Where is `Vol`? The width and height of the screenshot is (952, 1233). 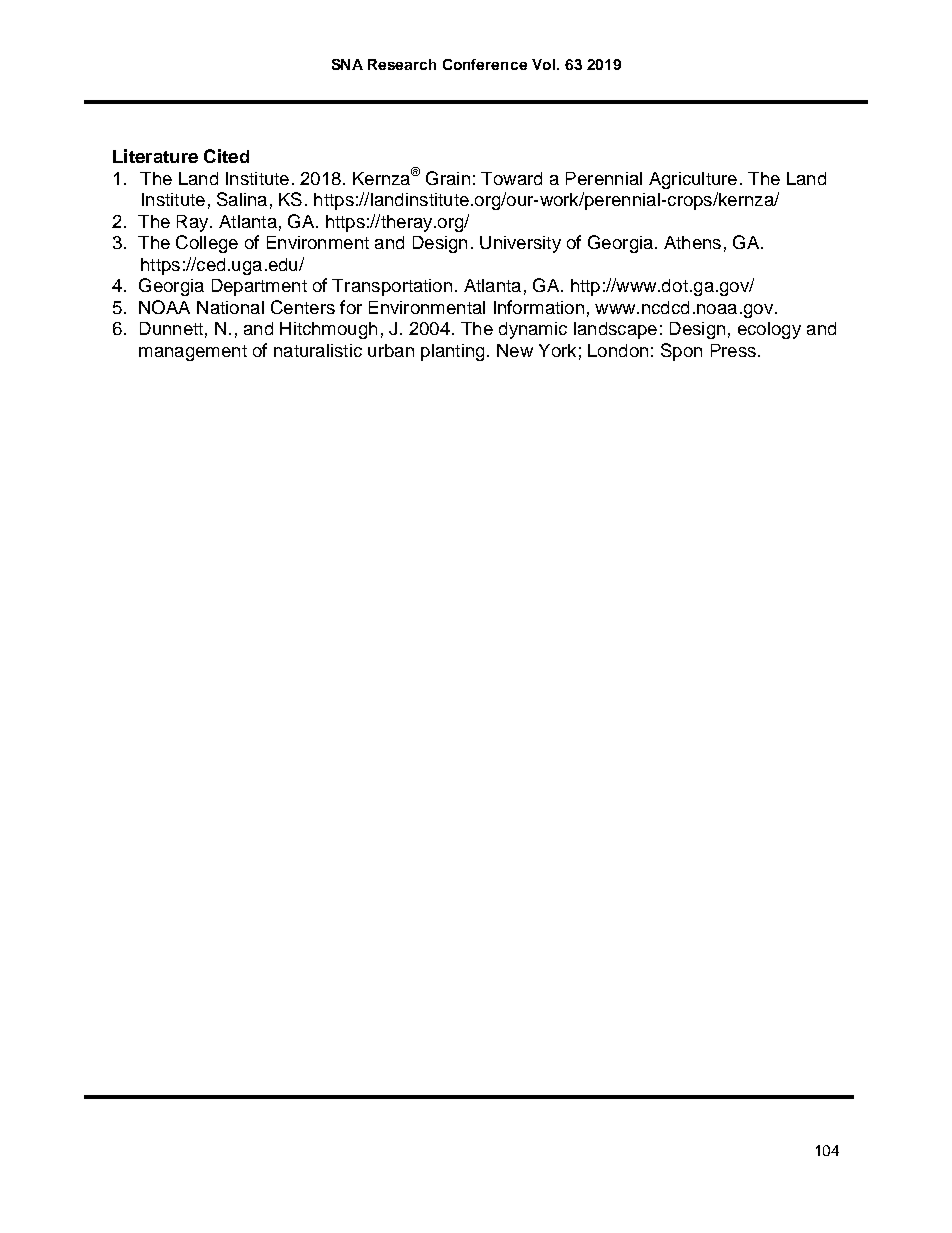 Vol is located at coordinates (543, 64).
